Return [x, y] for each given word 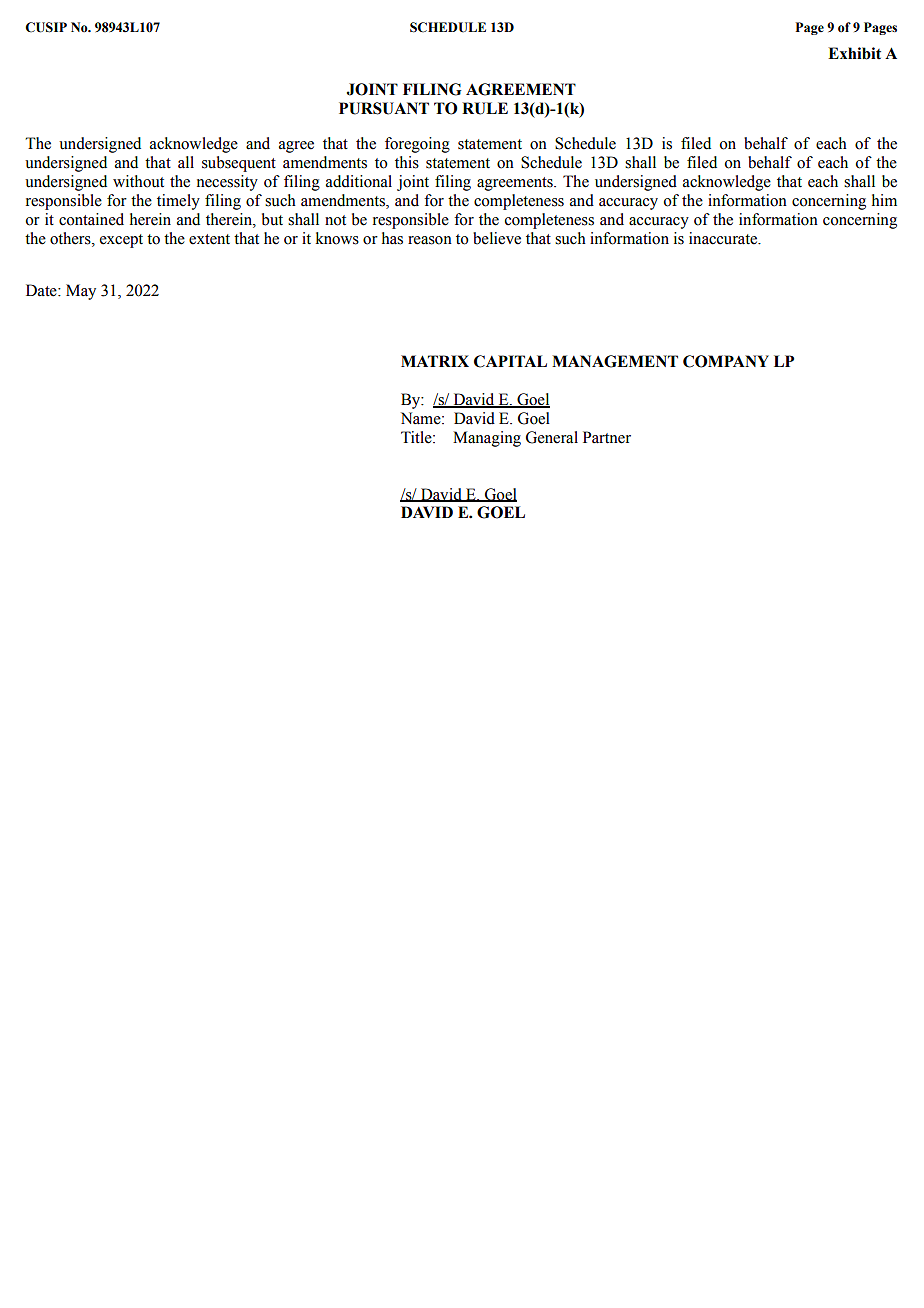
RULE [485, 108]
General [552, 437]
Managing [487, 439]
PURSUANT [384, 108]
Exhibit [854, 53]
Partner [607, 437]
